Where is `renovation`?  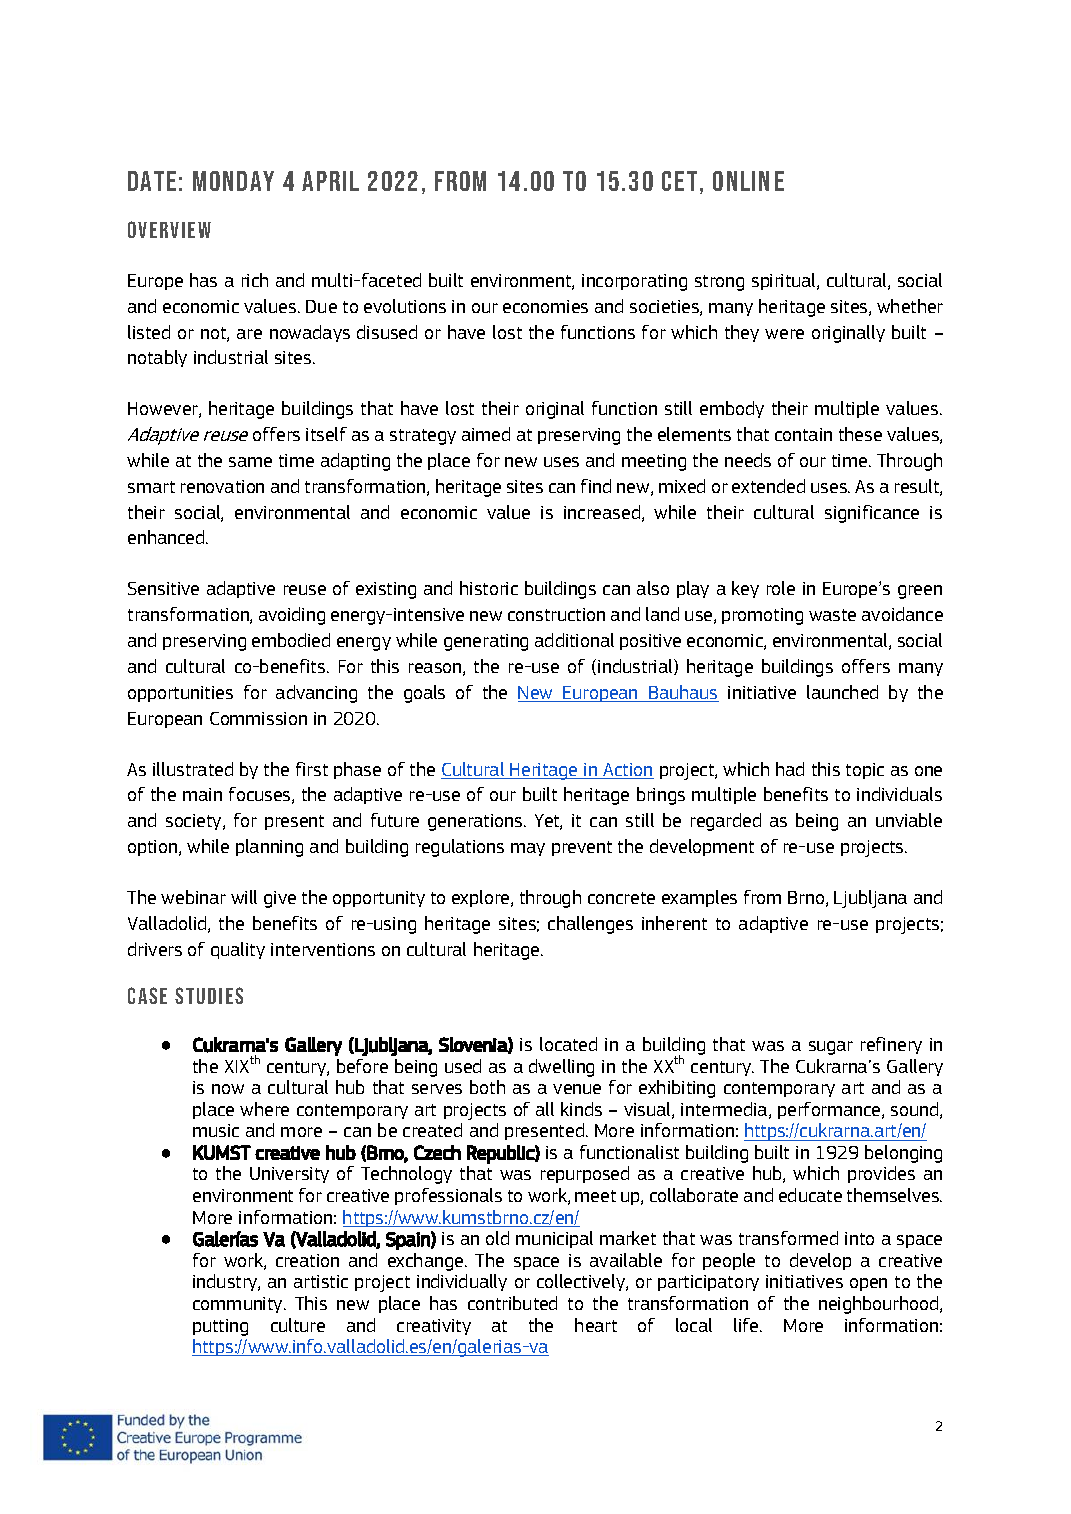
renovation is located at coordinates (222, 486).
